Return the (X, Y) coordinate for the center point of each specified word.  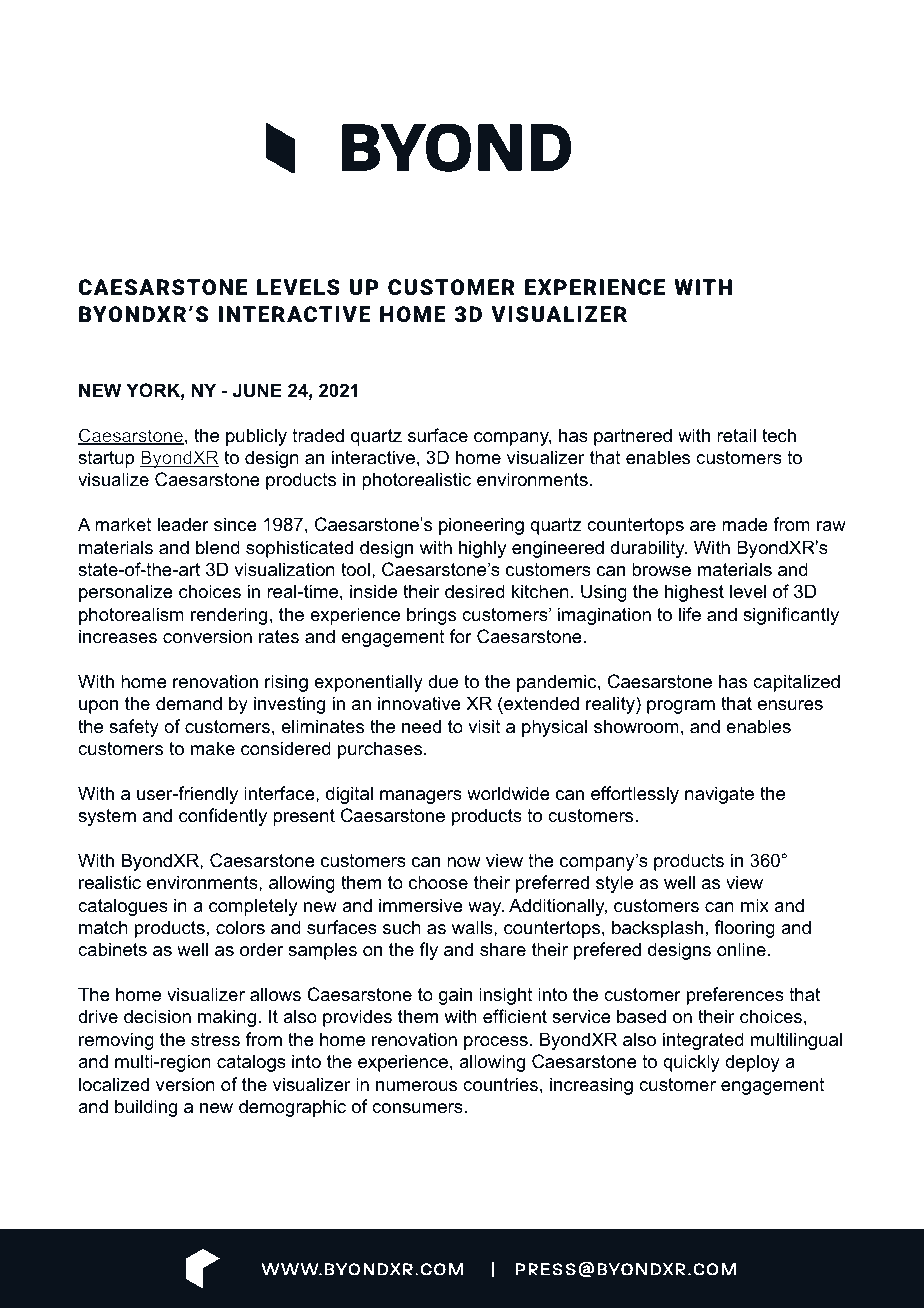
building (146, 1108)
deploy (752, 1063)
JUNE (257, 390)
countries (500, 1084)
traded (318, 435)
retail (736, 435)
